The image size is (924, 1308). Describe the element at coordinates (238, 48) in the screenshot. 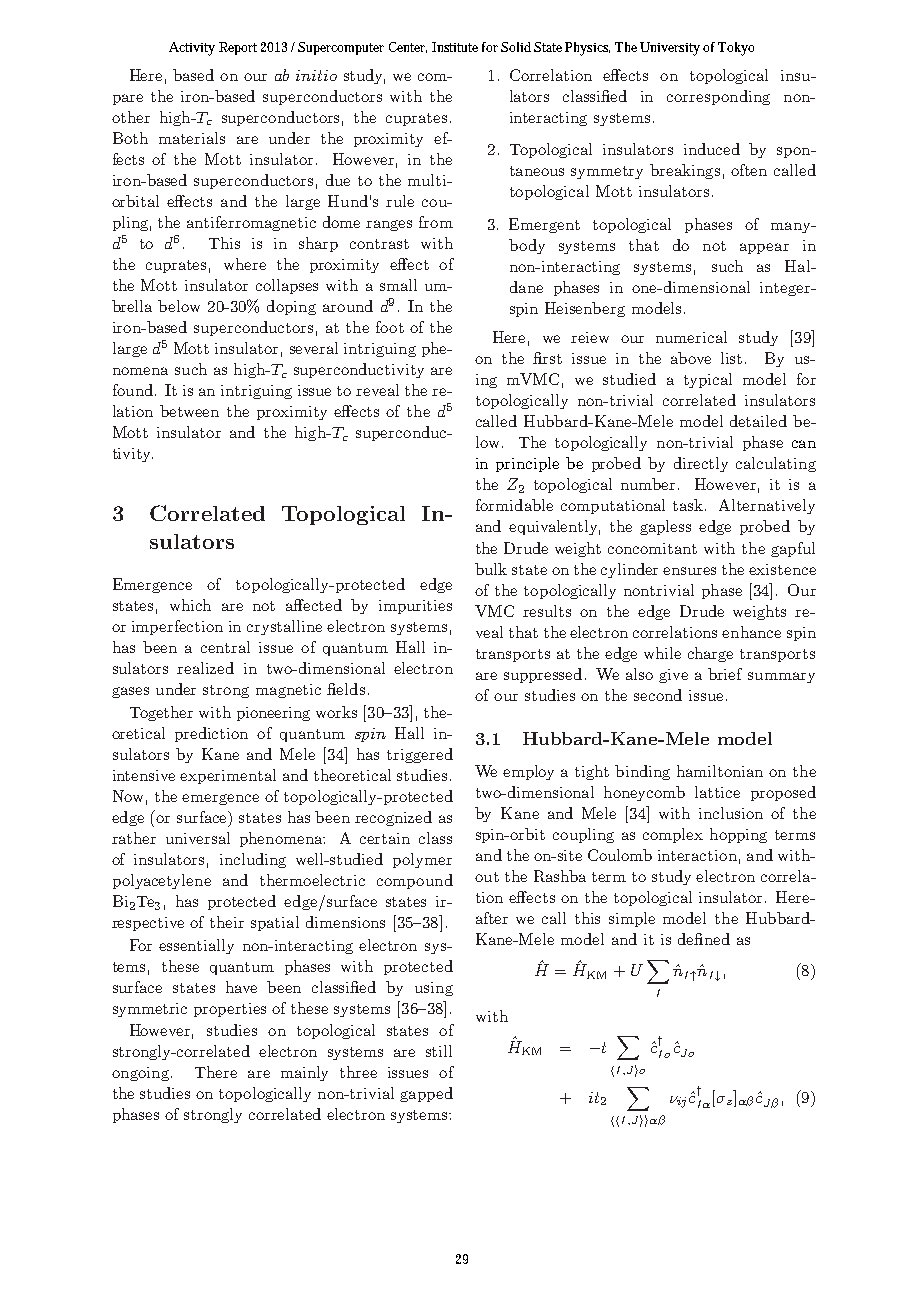

I see `Report` at that location.
